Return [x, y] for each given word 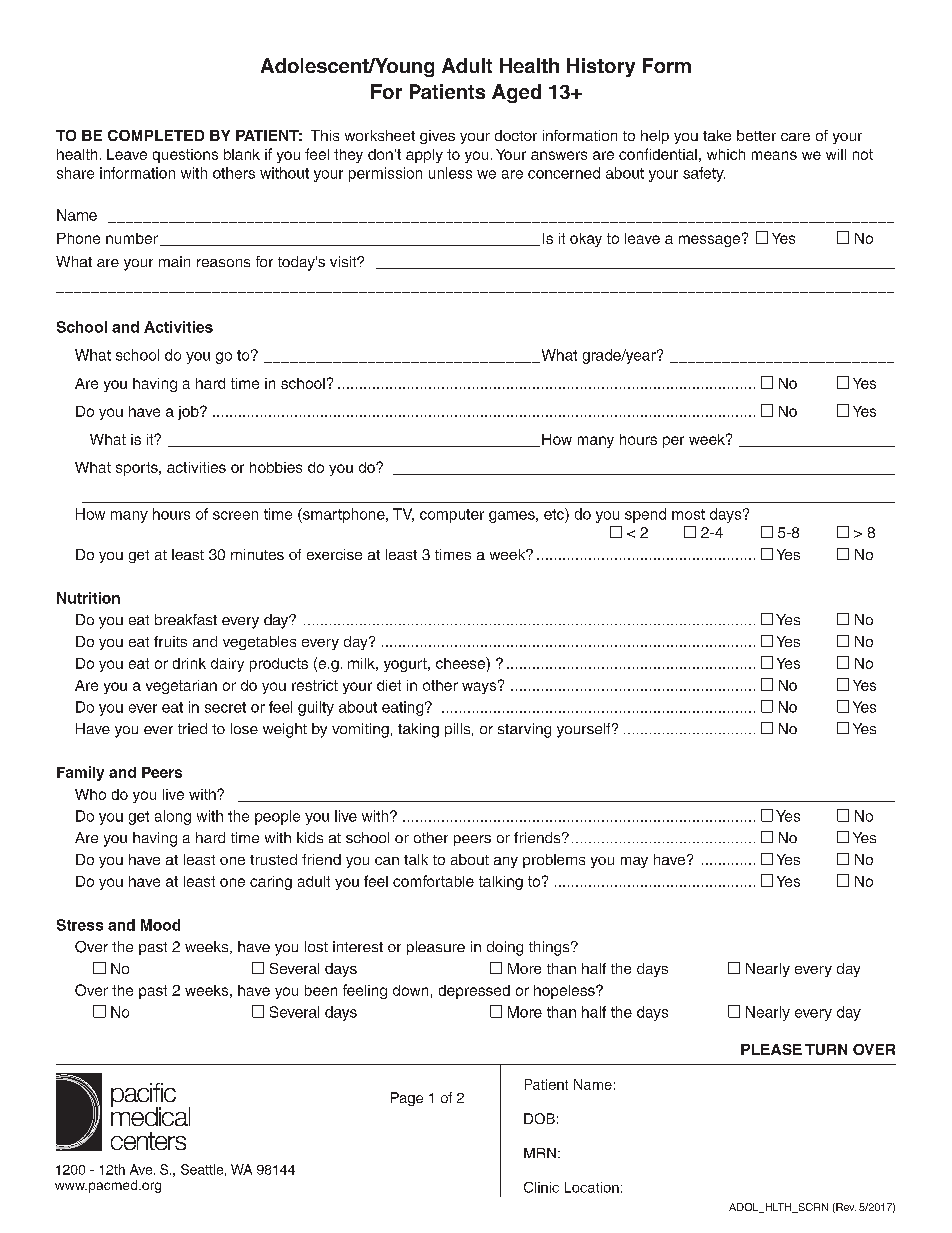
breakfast [186, 619]
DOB [539, 1118]
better [756, 135]
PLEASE [771, 1049]
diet [389, 685]
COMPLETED [156, 135]
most [688, 514]
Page [407, 1099]
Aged [516, 93]
